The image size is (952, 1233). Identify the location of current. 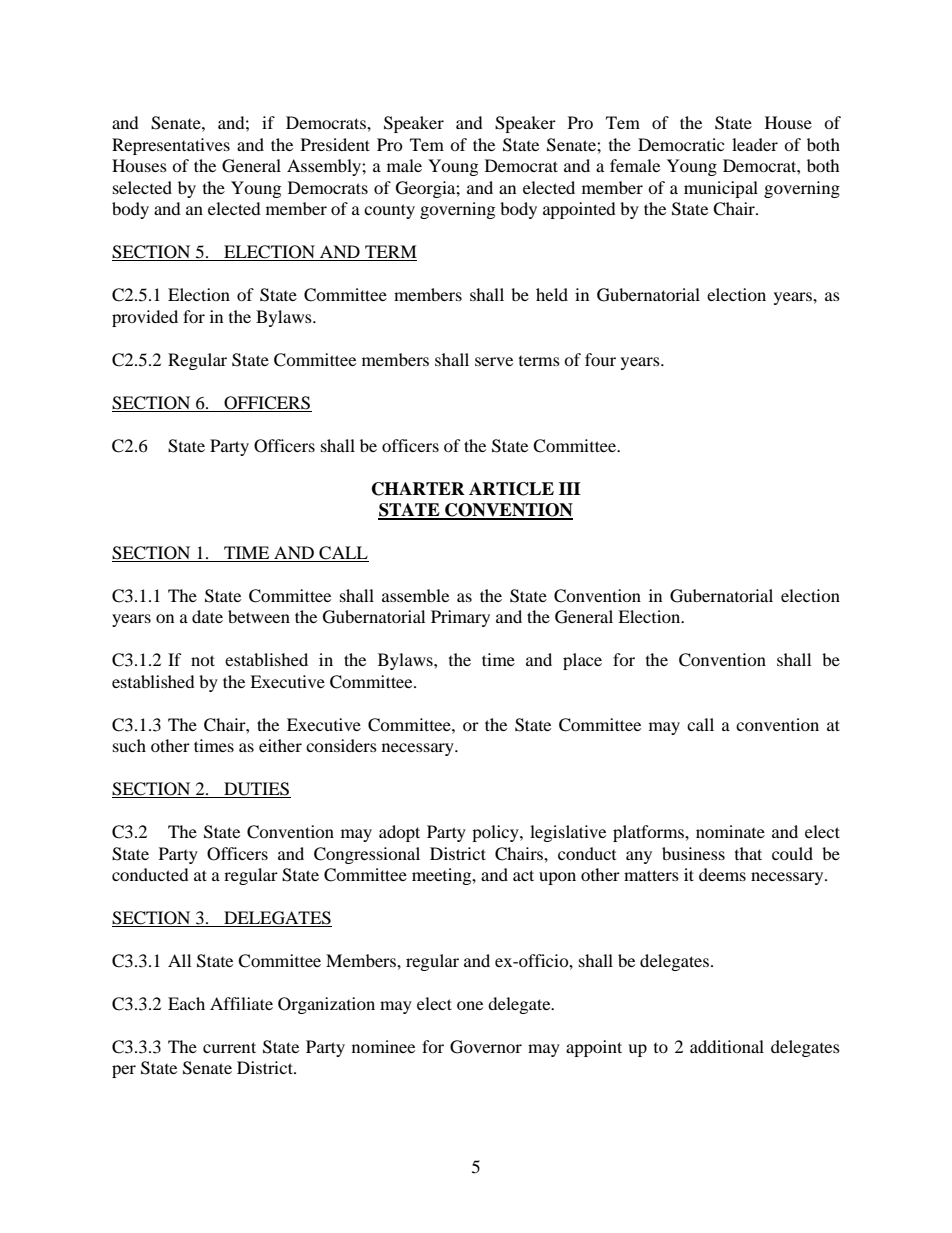
(229, 1047).
